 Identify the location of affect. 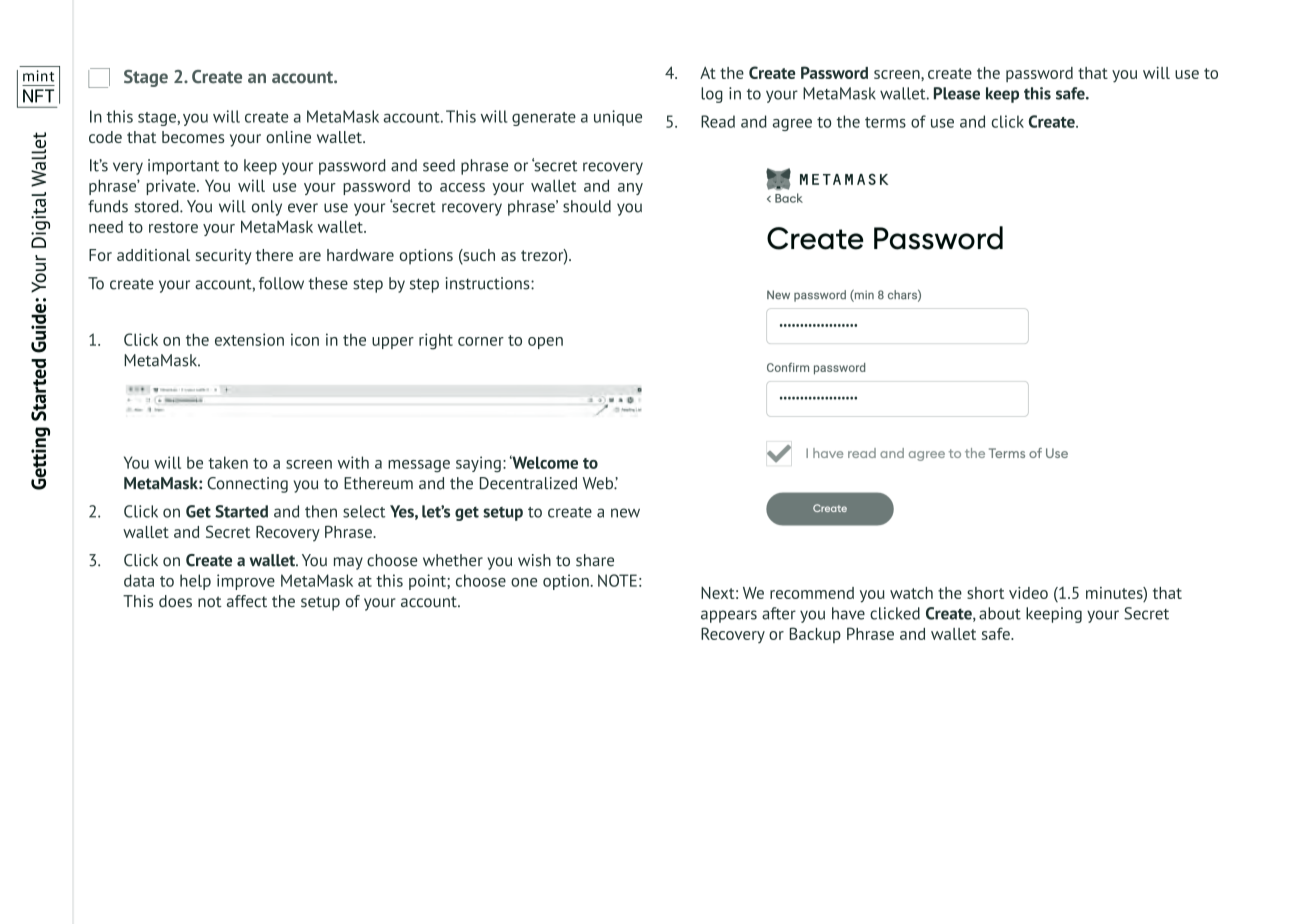
(247, 601).
